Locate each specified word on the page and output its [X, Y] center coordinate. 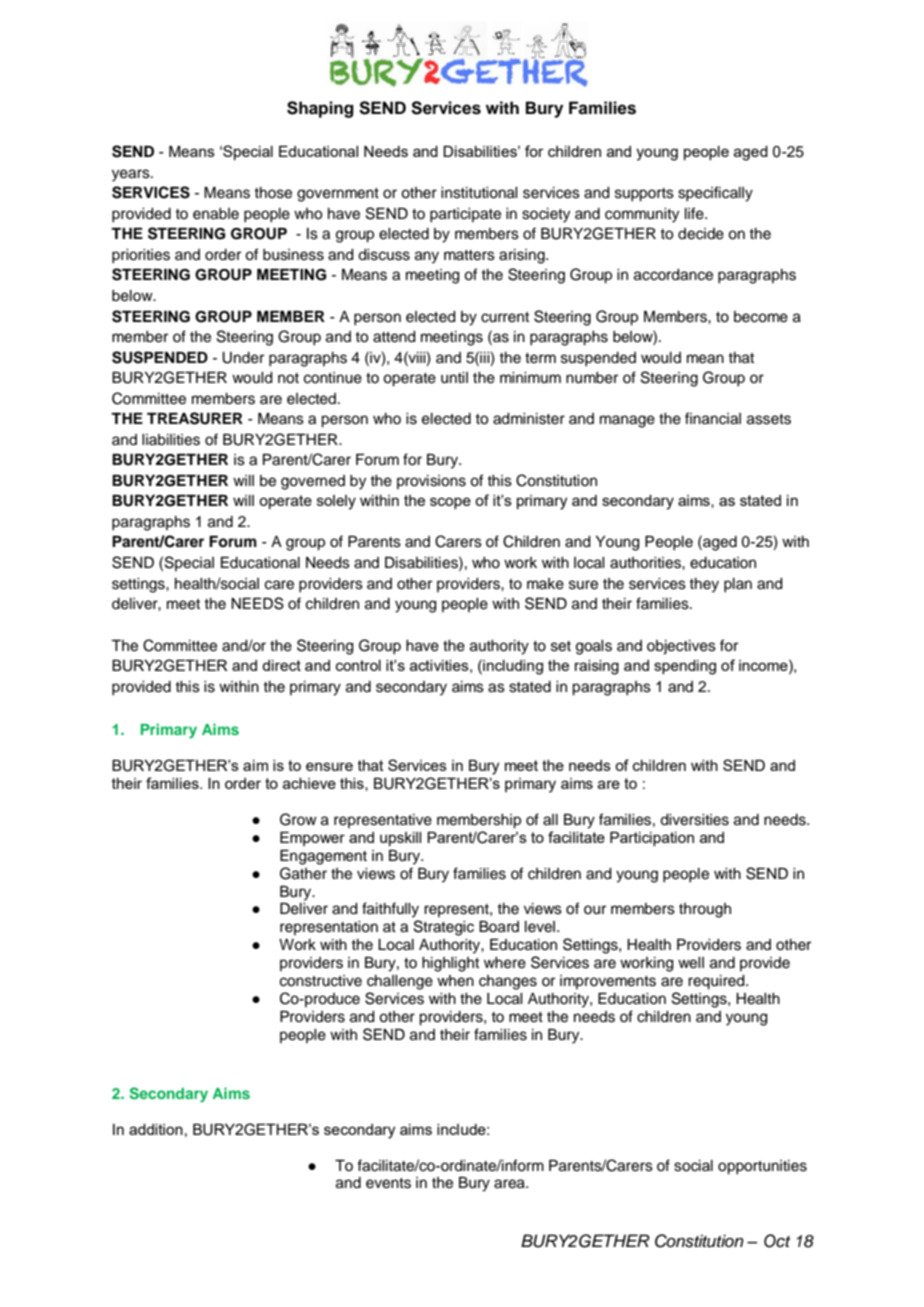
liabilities [171, 440]
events [388, 1183]
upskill [400, 839]
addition [156, 1129]
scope [450, 503]
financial [713, 418]
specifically [715, 194]
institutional [479, 193]
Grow [298, 819]
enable [216, 214]
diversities [694, 820]
